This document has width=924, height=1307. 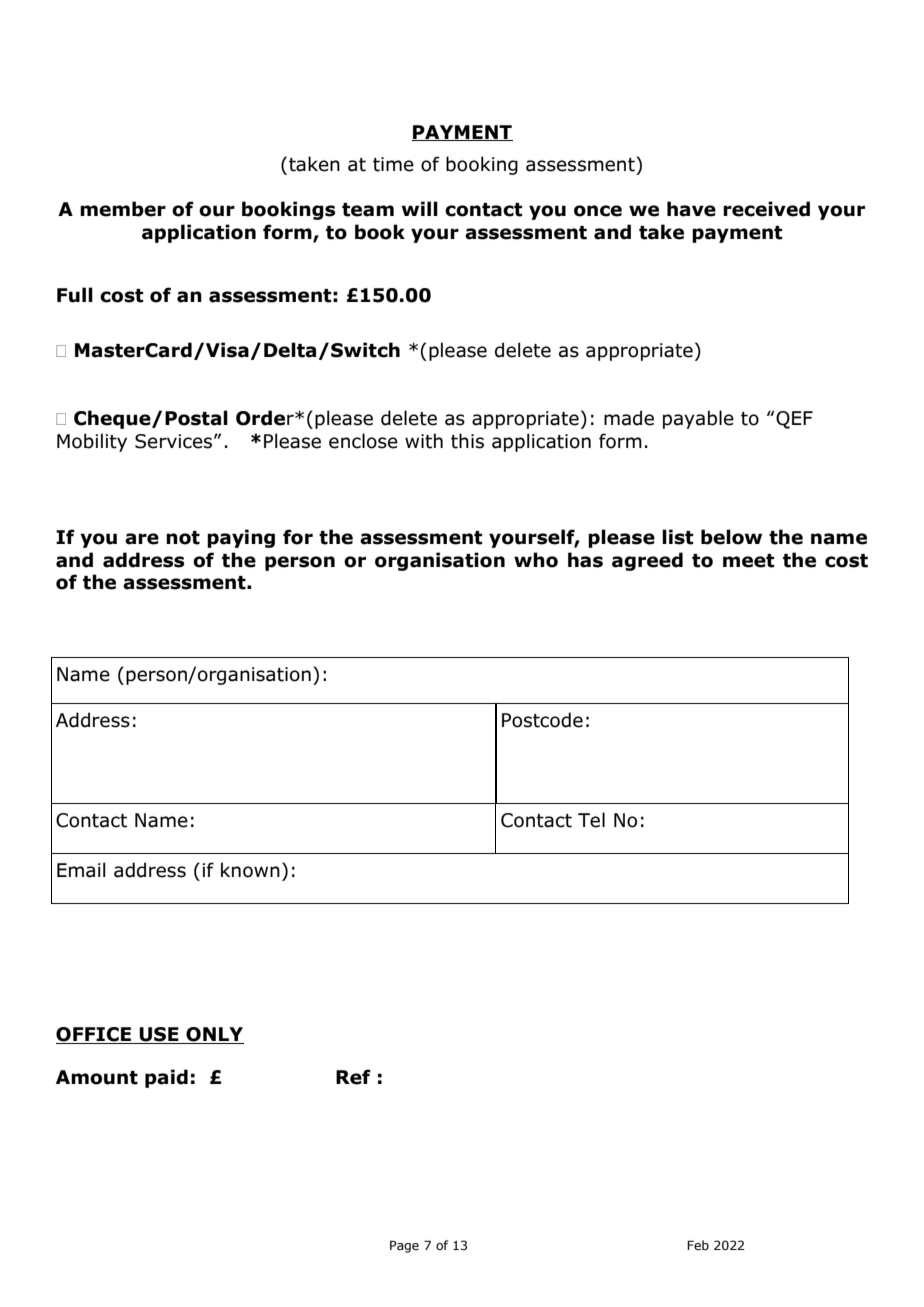 What do you see at coordinates (691, 209) in the document?
I see `have` at bounding box center [691, 209].
